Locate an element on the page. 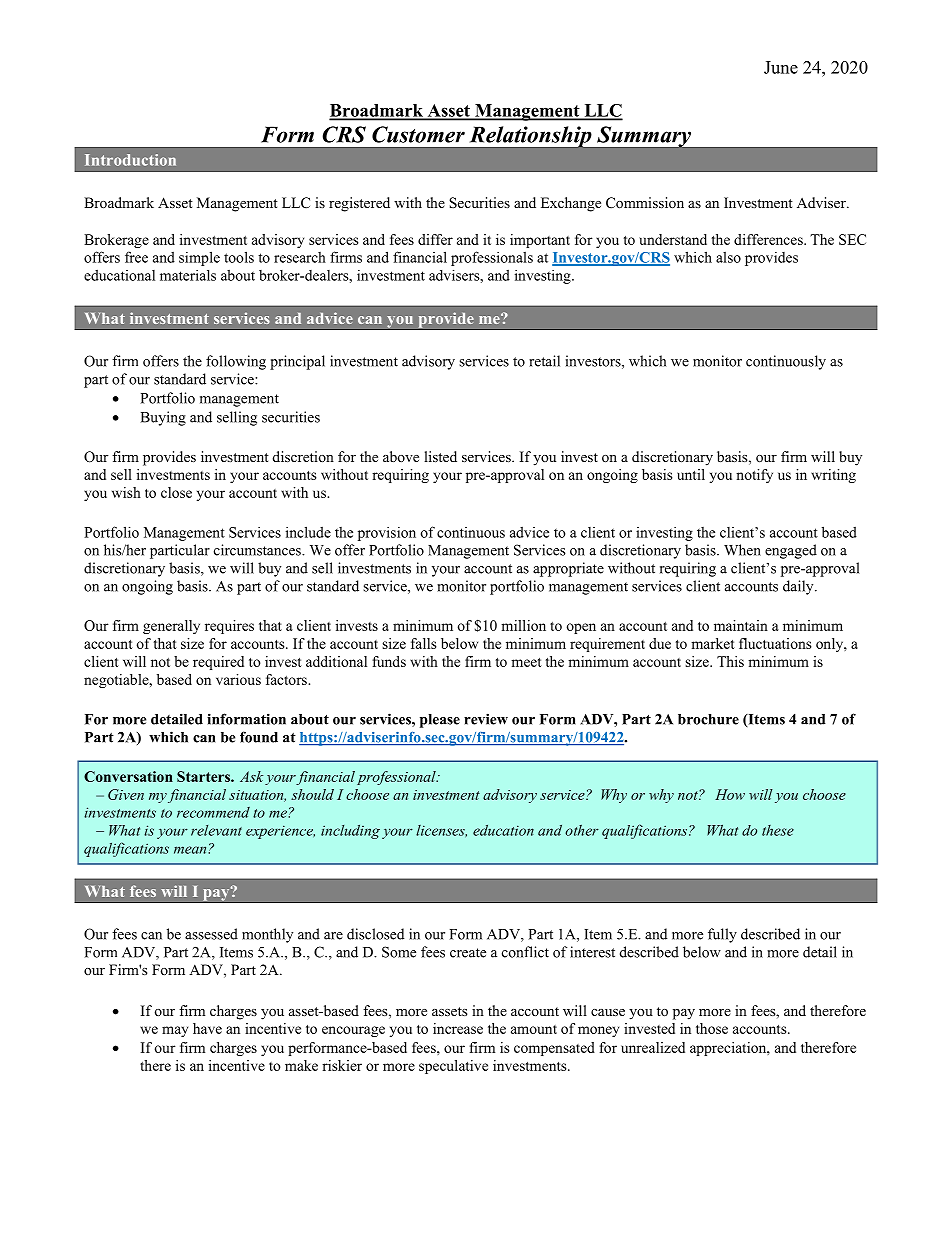 The width and height of the document is (952, 1233). How is located at coordinates (730, 794).
